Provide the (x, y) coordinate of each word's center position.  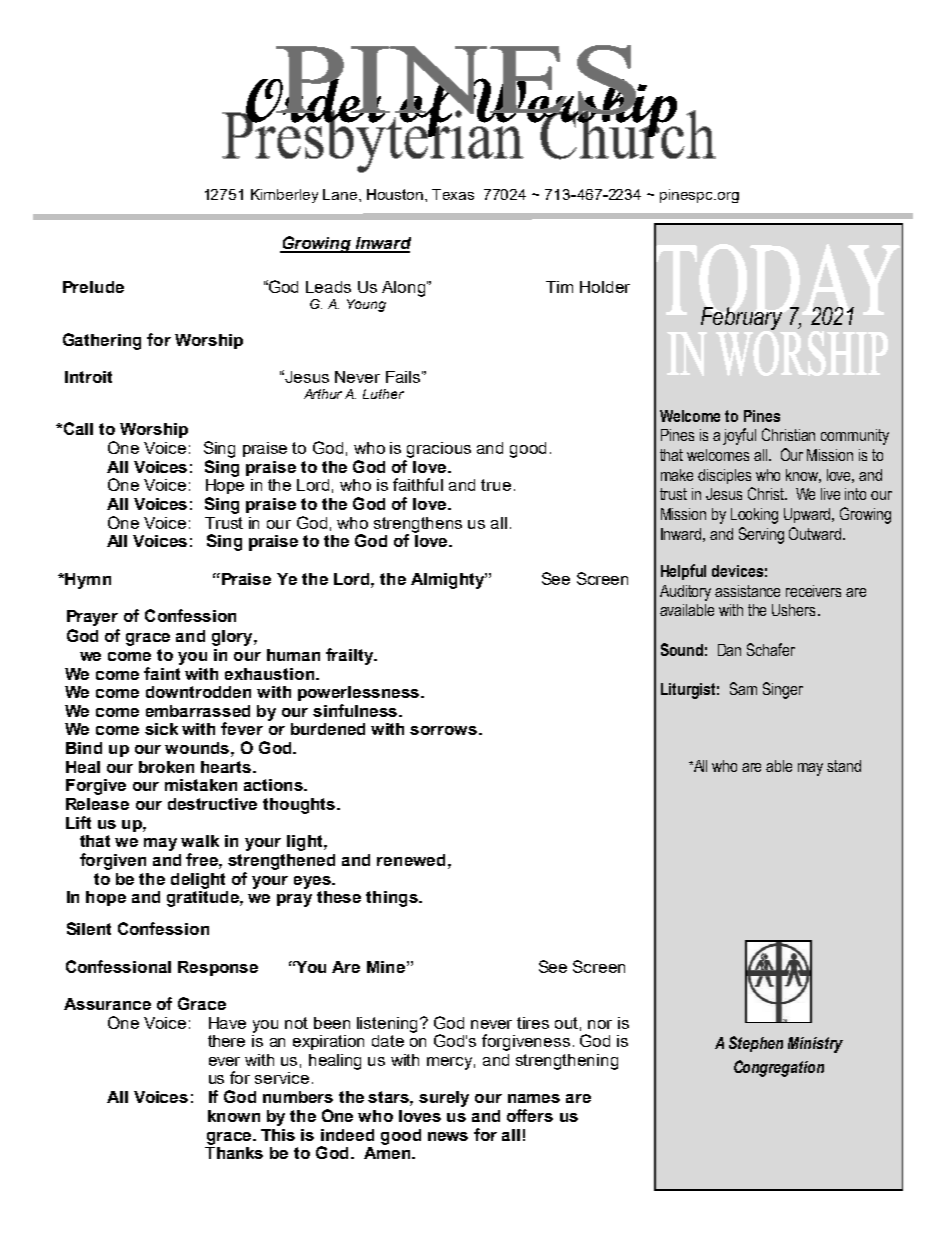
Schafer (771, 649)
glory (233, 638)
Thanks (234, 1151)
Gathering (102, 341)
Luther (383, 394)
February (741, 318)
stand (844, 766)
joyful (739, 436)
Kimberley (284, 196)
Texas (453, 194)
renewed (411, 860)
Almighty (448, 581)
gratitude (204, 897)
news (448, 1136)
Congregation (779, 1068)
